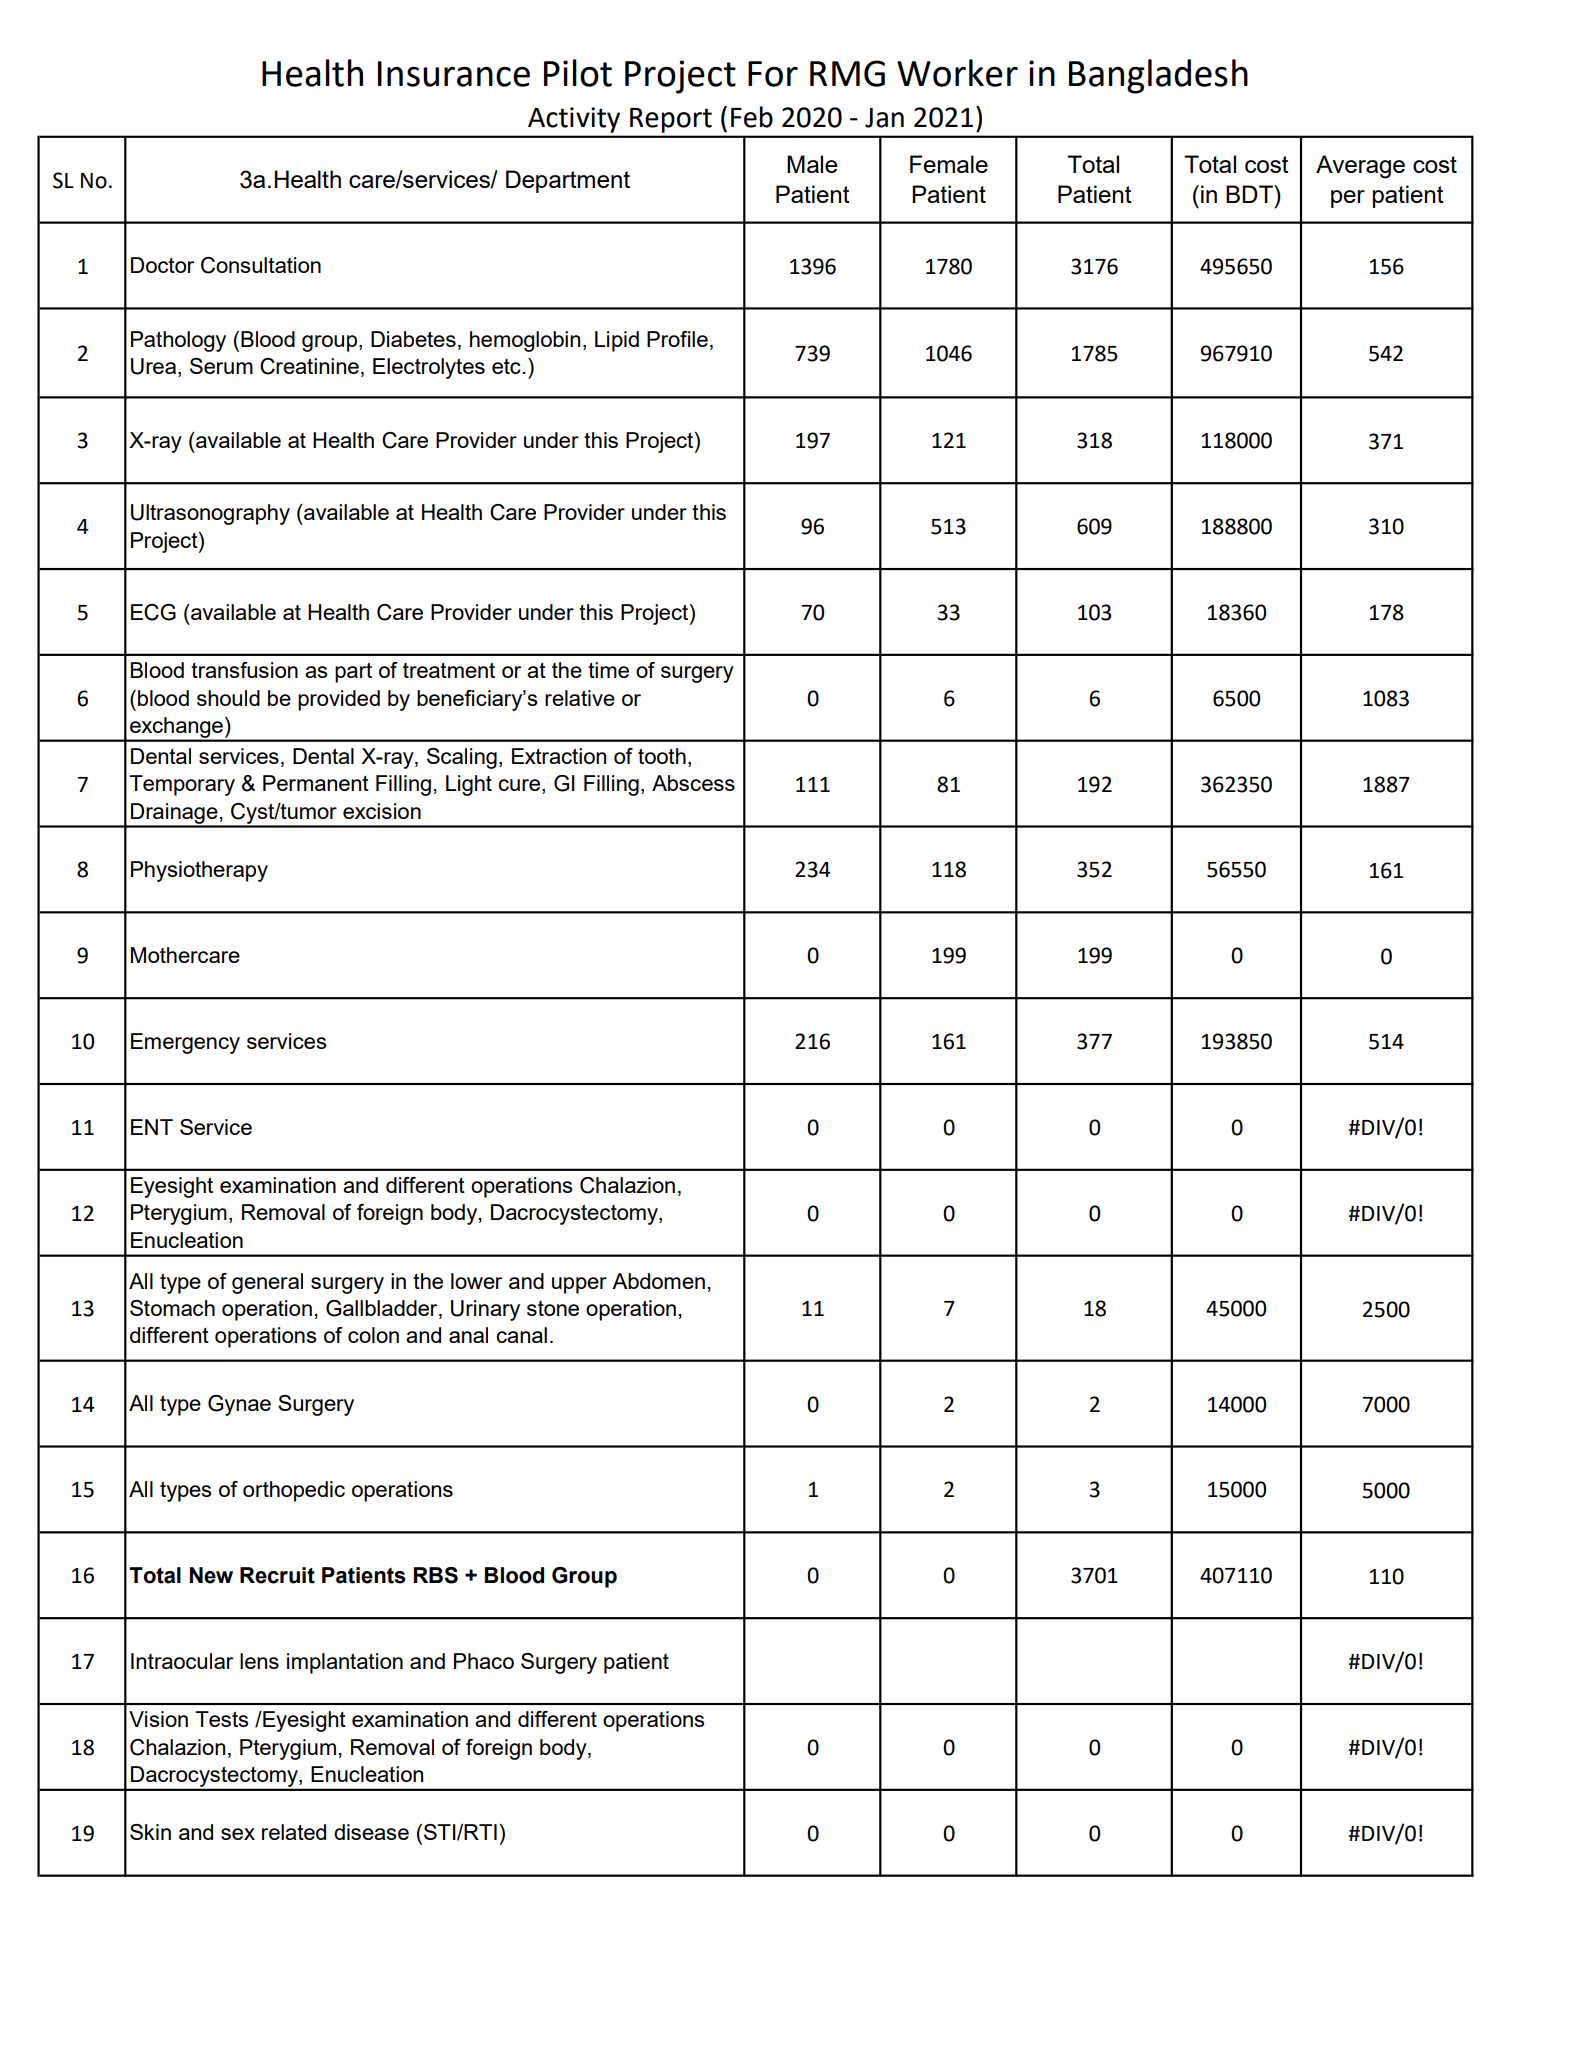 This screenshot has height=2045, width=1580. Describe the element at coordinates (454, 74) in the screenshot. I see `Insurance` at that location.
